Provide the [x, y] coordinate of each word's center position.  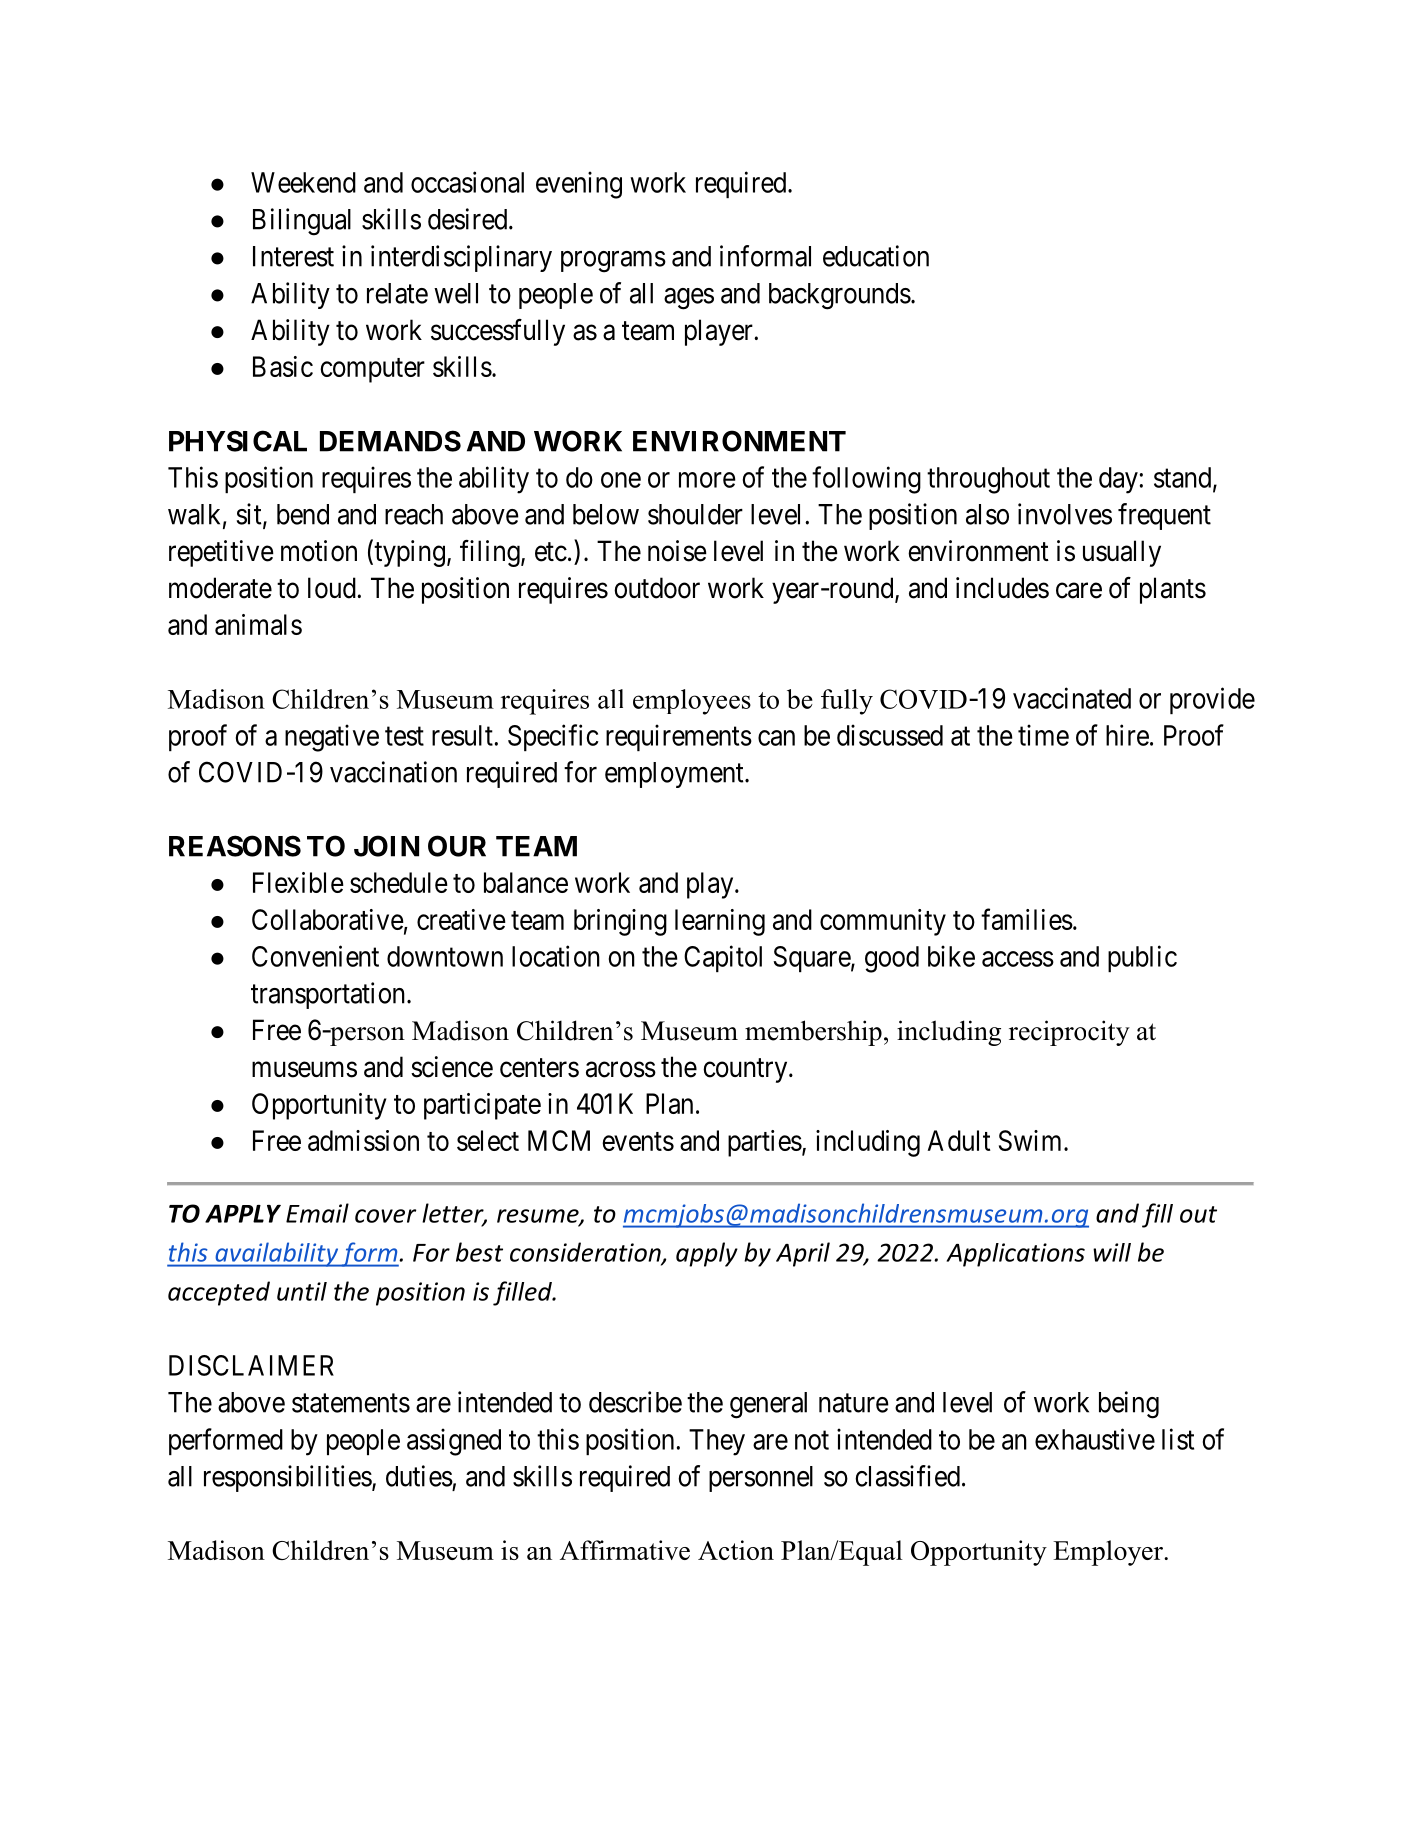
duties [419, 1476]
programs [613, 262]
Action [736, 1550]
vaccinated [1072, 698]
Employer [1109, 1553]
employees [692, 702]
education [876, 256]
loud [333, 588]
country [746, 1070]
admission [363, 1140]
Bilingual [302, 222]
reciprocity [1069, 1033]
